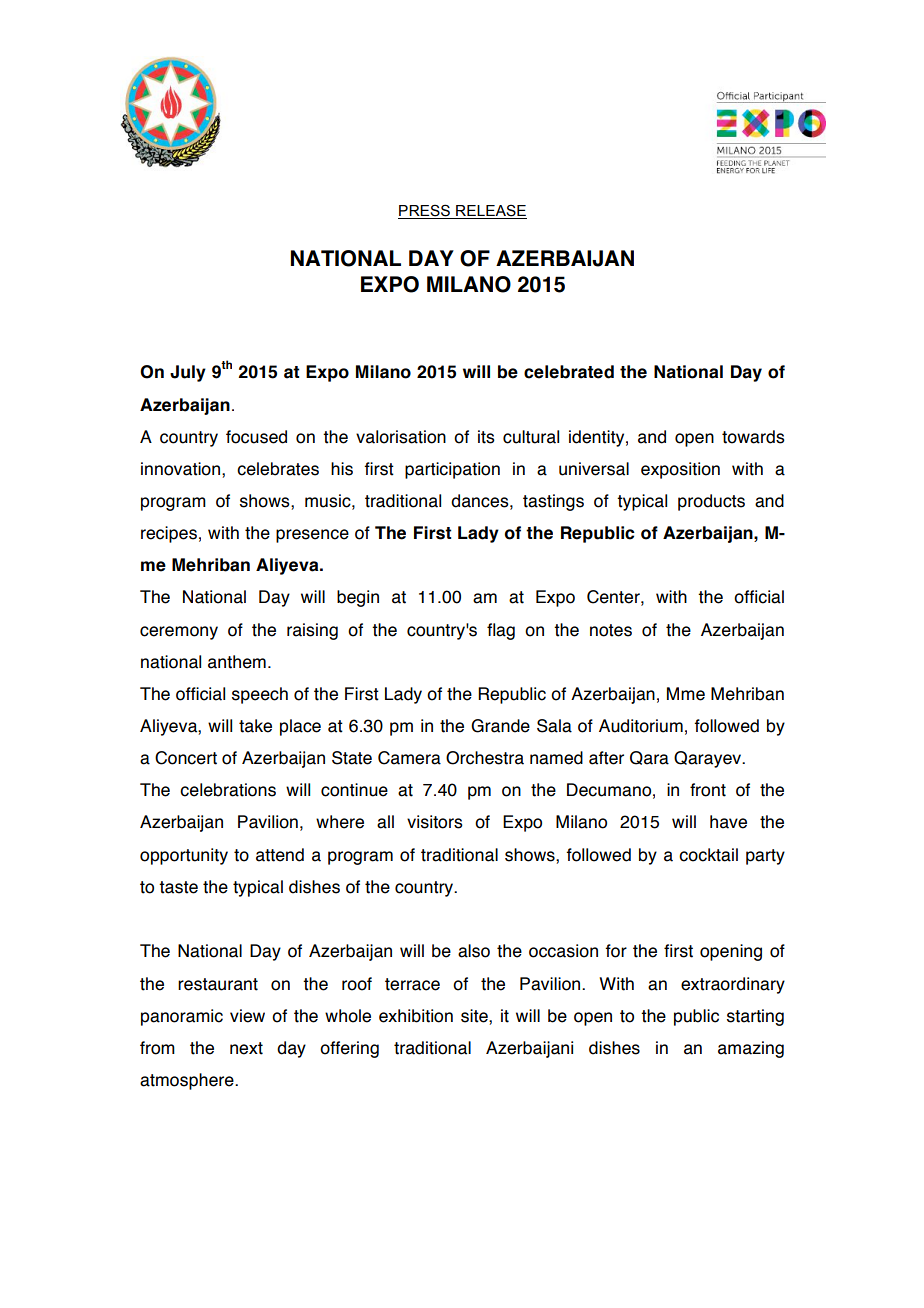 This screenshot has width=924, height=1308. I want to click on anthem, so click(237, 662).
